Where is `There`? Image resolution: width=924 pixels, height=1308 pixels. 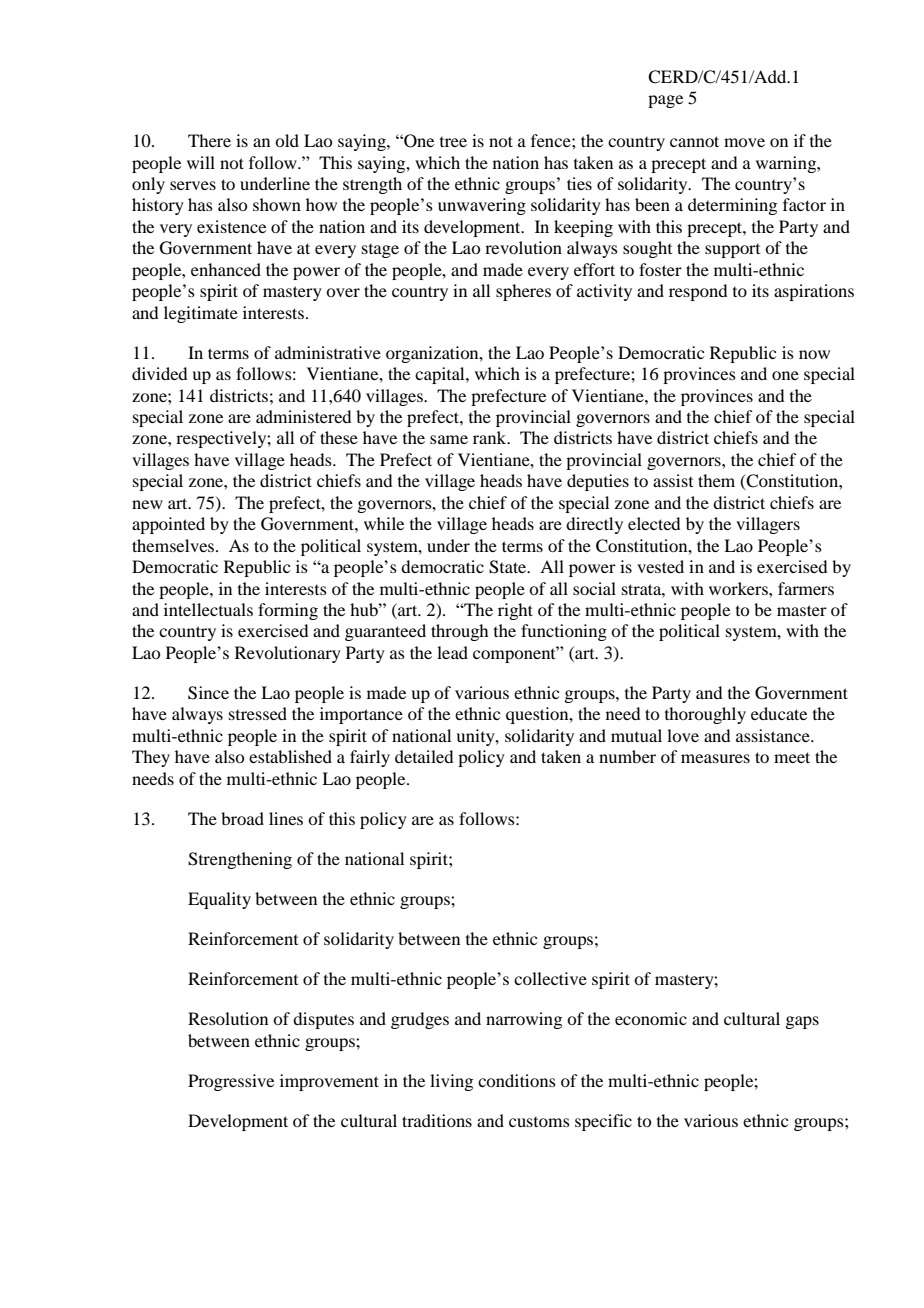
There is located at coordinates (209, 140).
